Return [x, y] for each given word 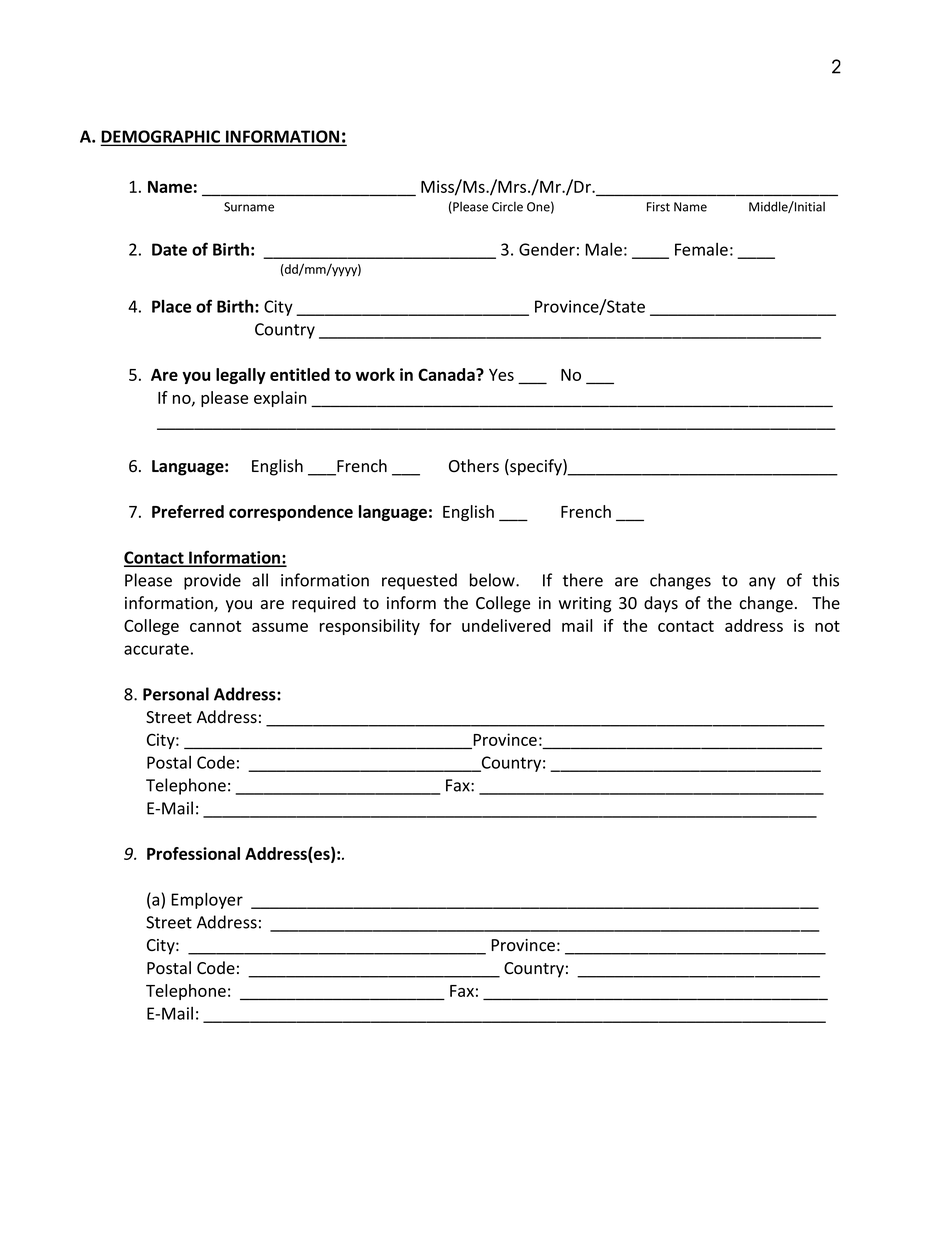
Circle [507, 206]
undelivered [506, 625]
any [762, 583]
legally [241, 376]
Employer [207, 900]
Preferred [188, 511]
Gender [547, 249]
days [661, 604]
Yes [501, 375]
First [658, 207]
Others [474, 466]
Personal [176, 694]
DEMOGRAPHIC [162, 137]
